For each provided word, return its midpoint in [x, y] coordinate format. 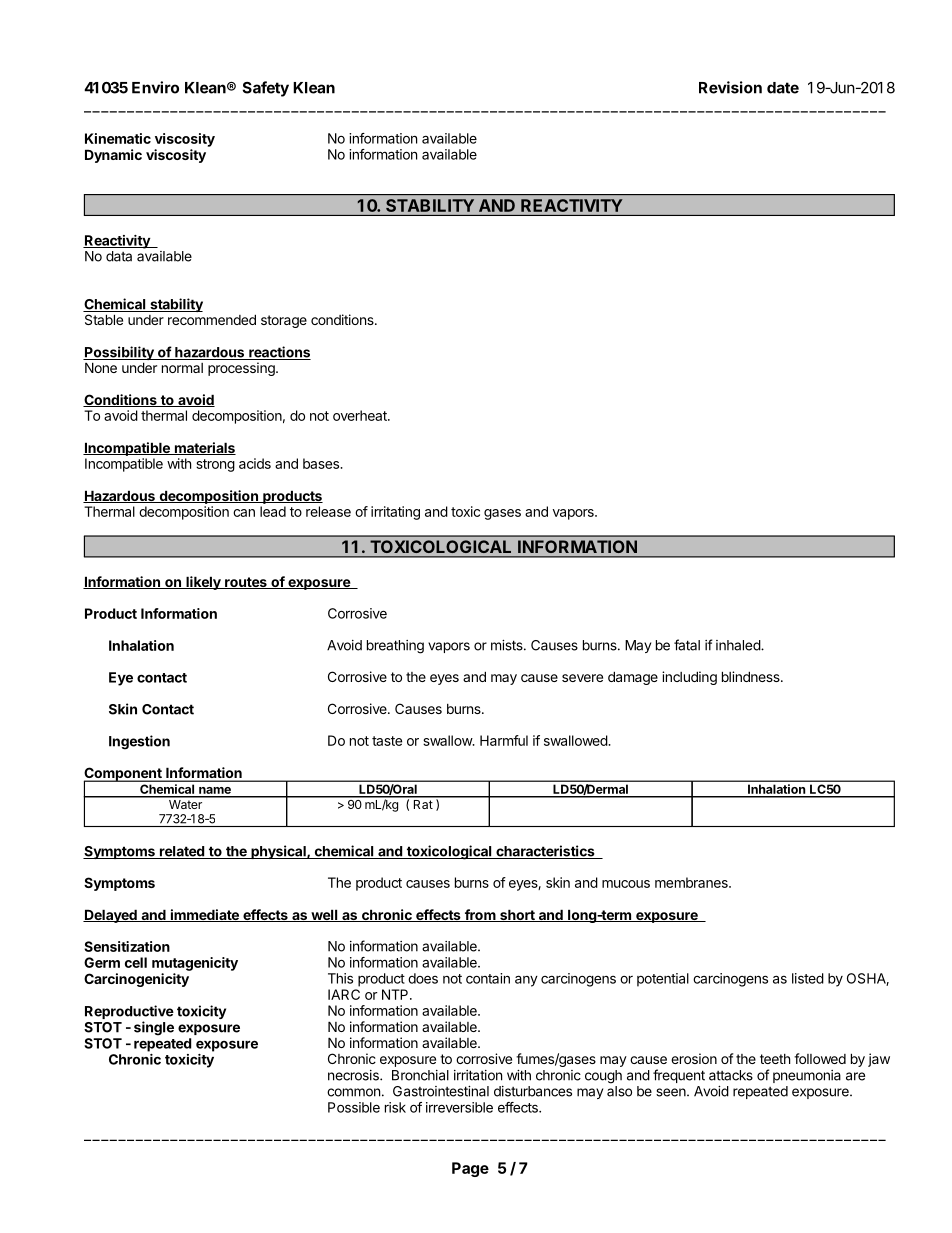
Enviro [155, 87]
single [154, 1028]
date [783, 88]
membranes [692, 882]
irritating [395, 513]
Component [124, 775]
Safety [266, 89]
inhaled [739, 645]
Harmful [504, 740]
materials [204, 448]
